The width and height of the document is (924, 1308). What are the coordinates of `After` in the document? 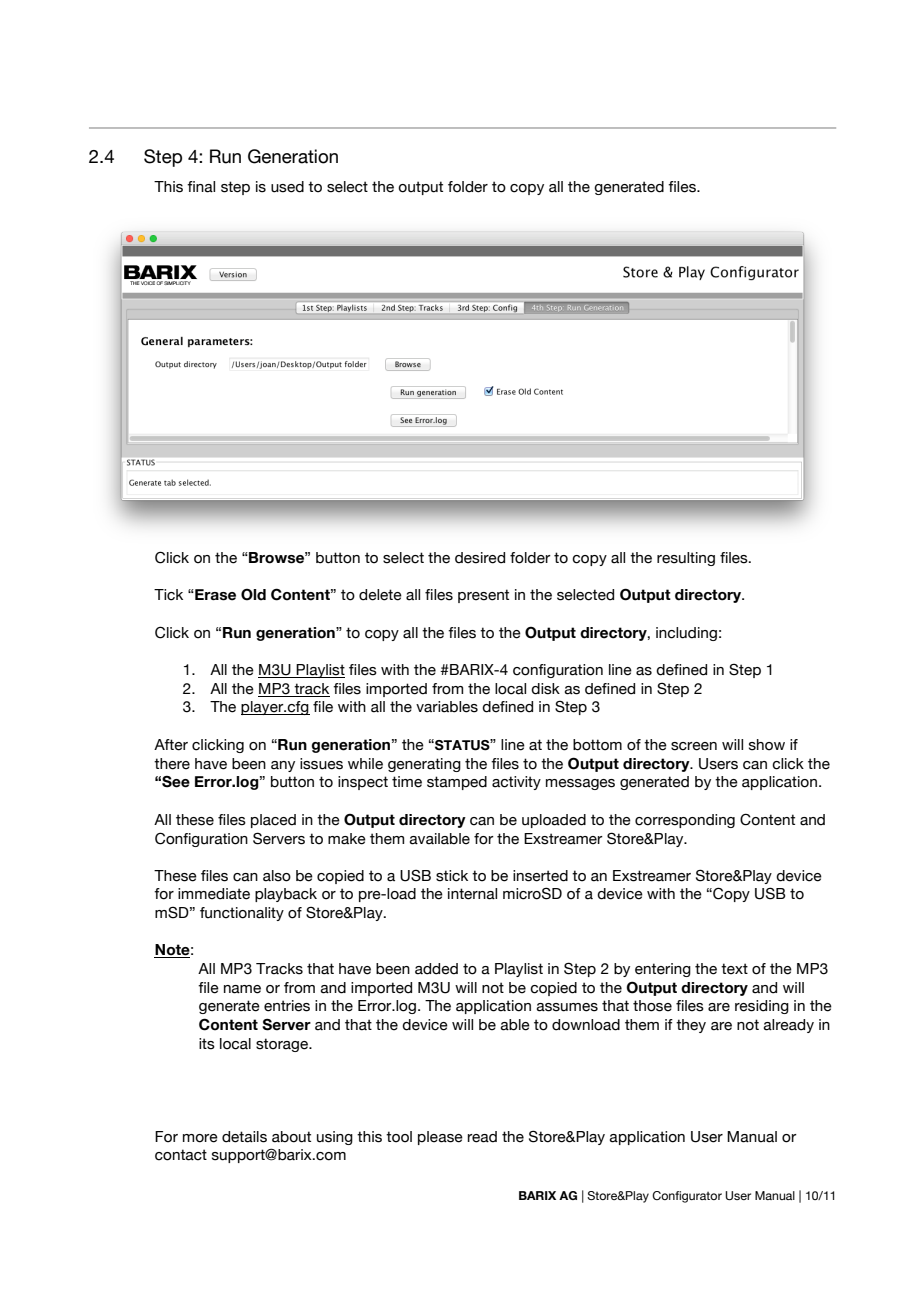 It's located at (171, 745).
